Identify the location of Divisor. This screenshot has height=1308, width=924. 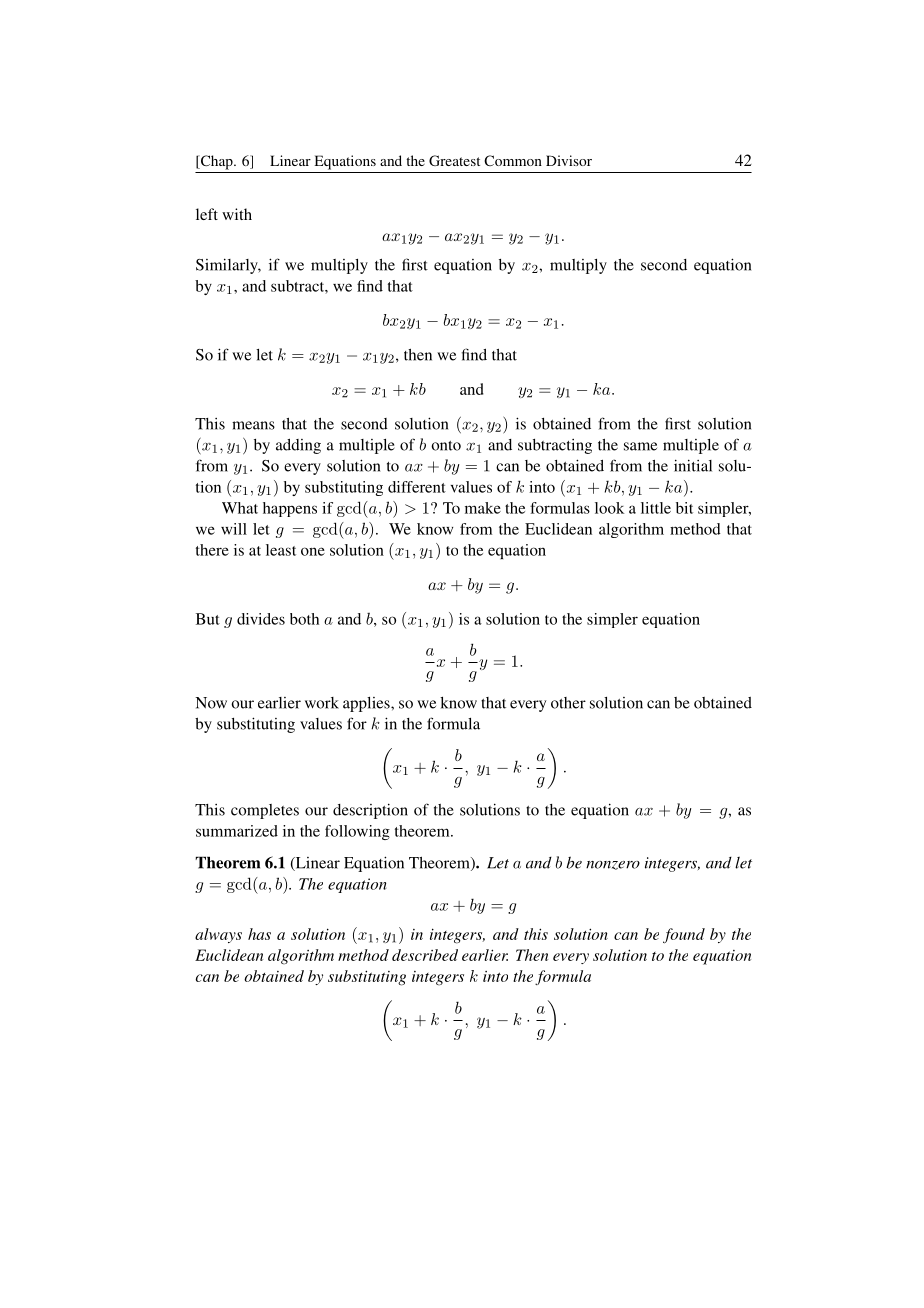
(569, 160).
